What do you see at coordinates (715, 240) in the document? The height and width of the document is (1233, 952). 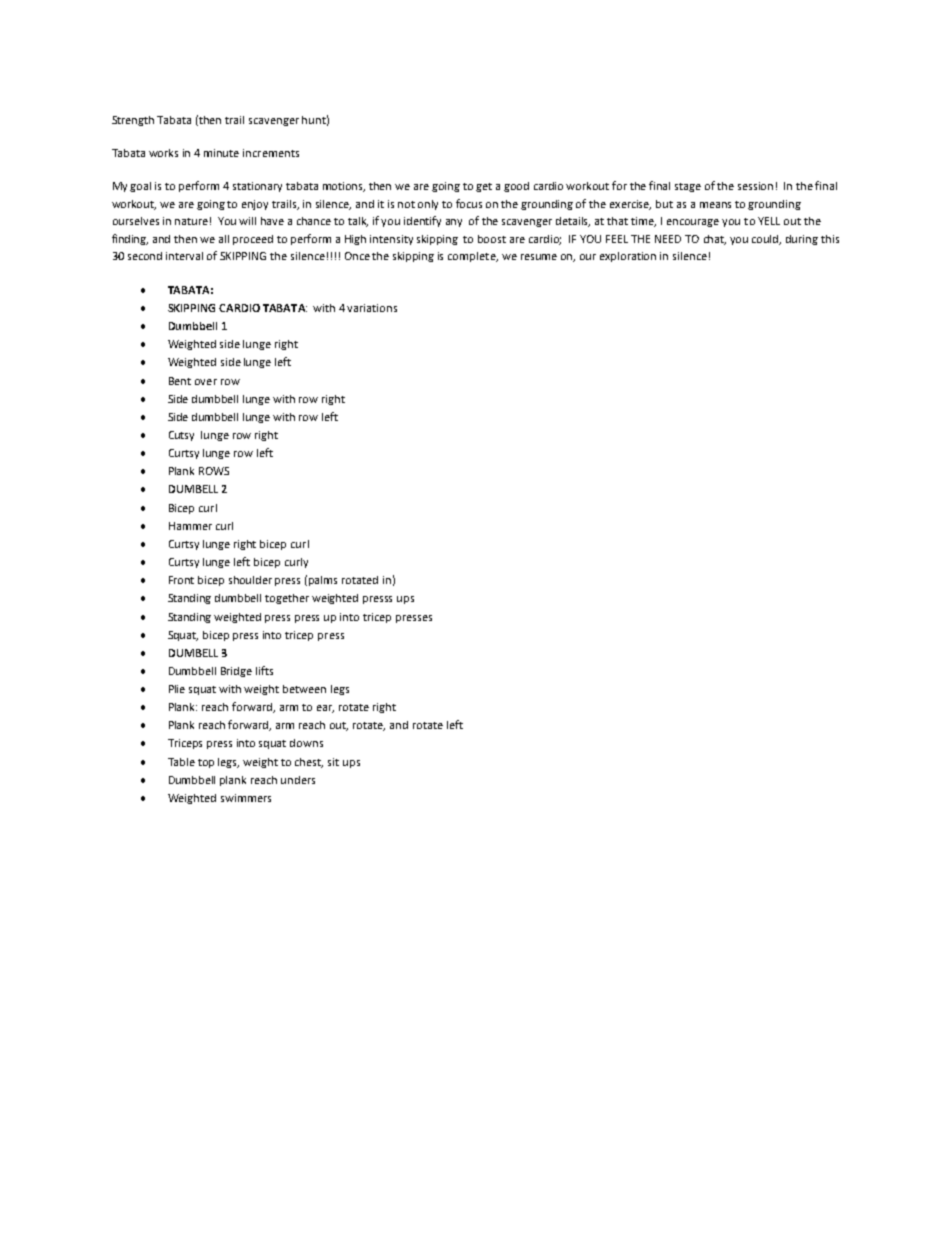 I see `chat` at bounding box center [715, 240].
